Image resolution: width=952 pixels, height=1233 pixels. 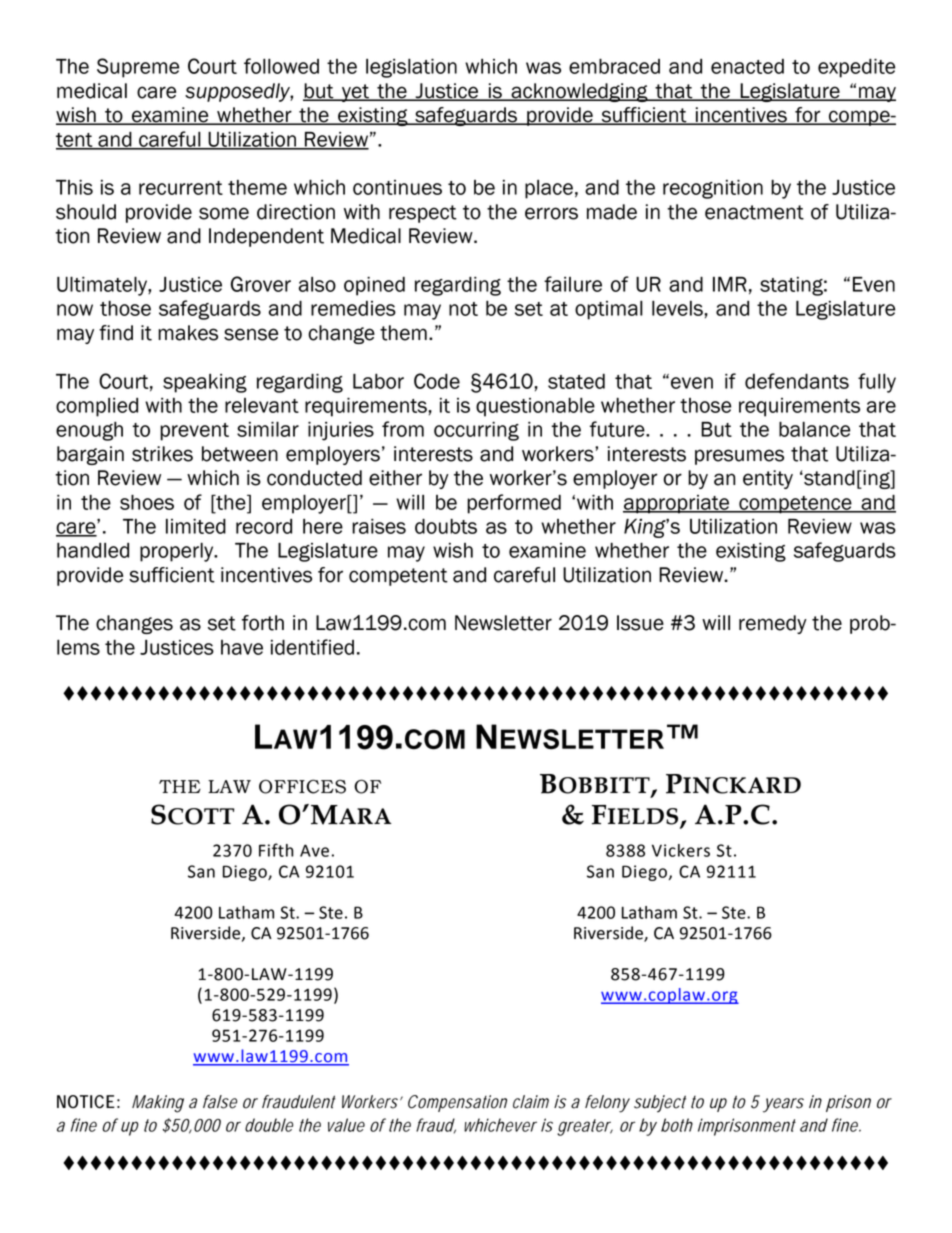 What do you see at coordinates (138, 68) in the document?
I see `Supreme` at bounding box center [138, 68].
